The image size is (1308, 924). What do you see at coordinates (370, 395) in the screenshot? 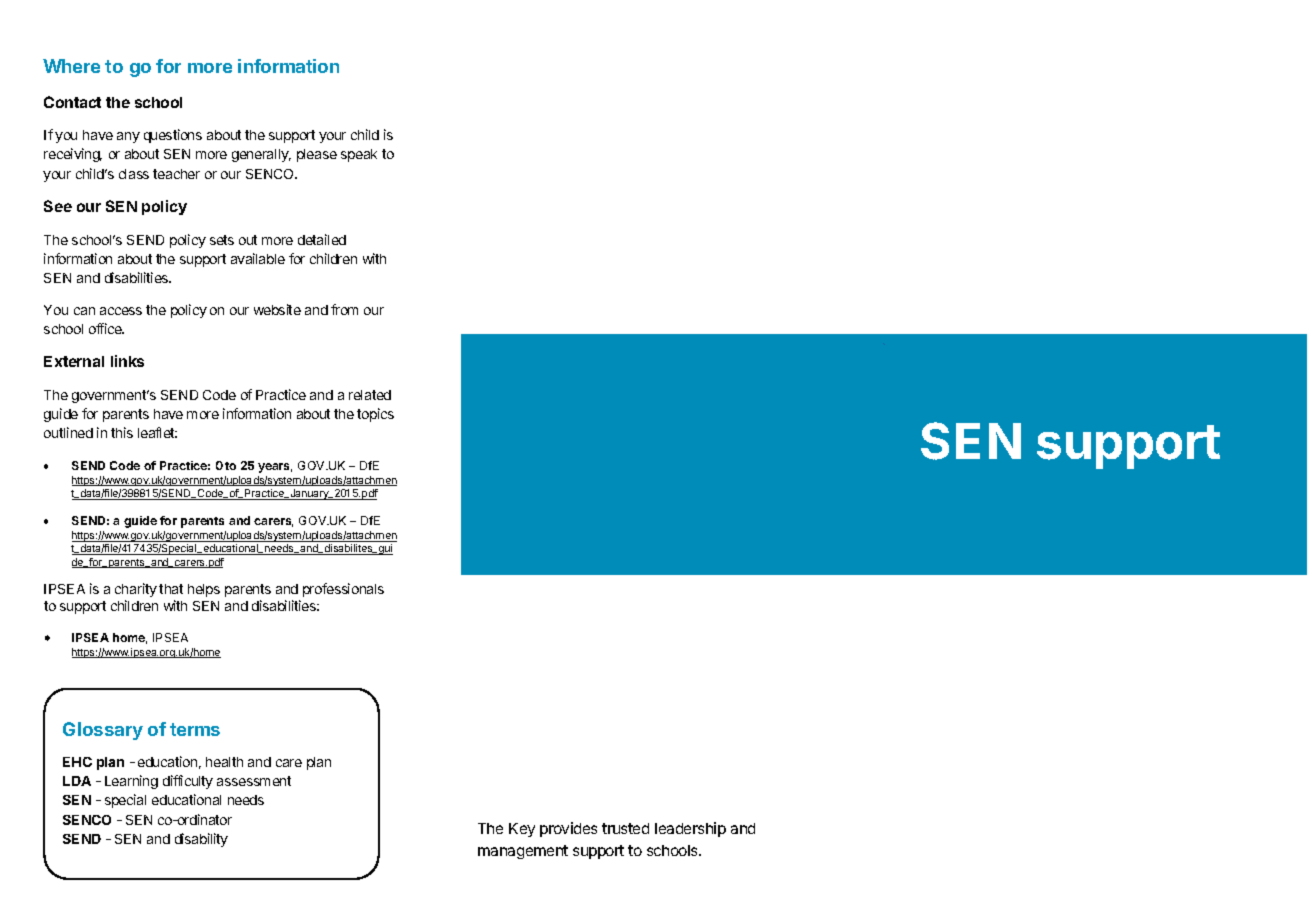
I see `related` at bounding box center [370, 395].
